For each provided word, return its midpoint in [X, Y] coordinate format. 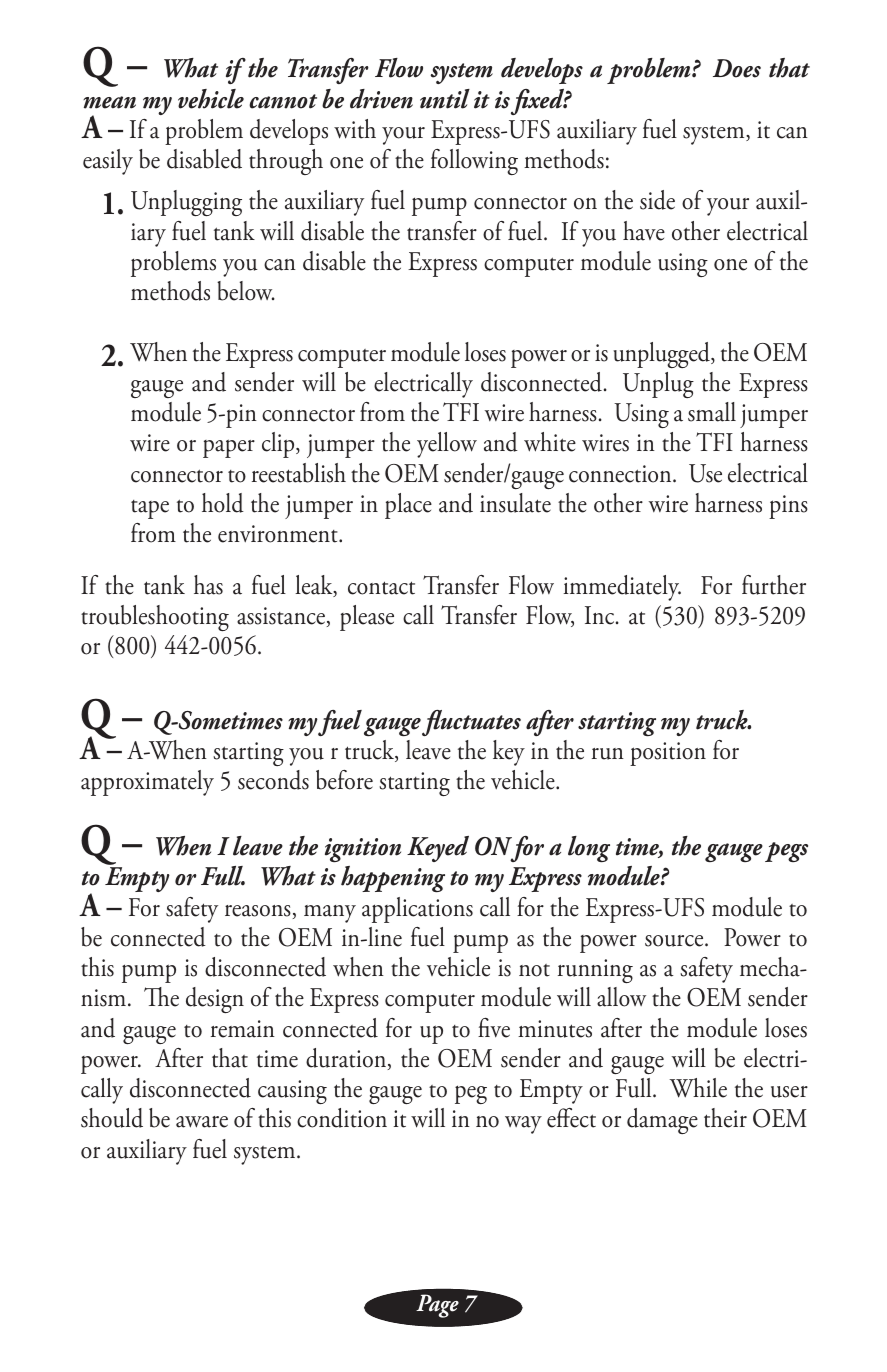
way [523, 1125]
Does [737, 68]
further [774, 585]
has [208, 585]
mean [109, 102]
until [445, 99]
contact [381, 588]
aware [202, 1122]
